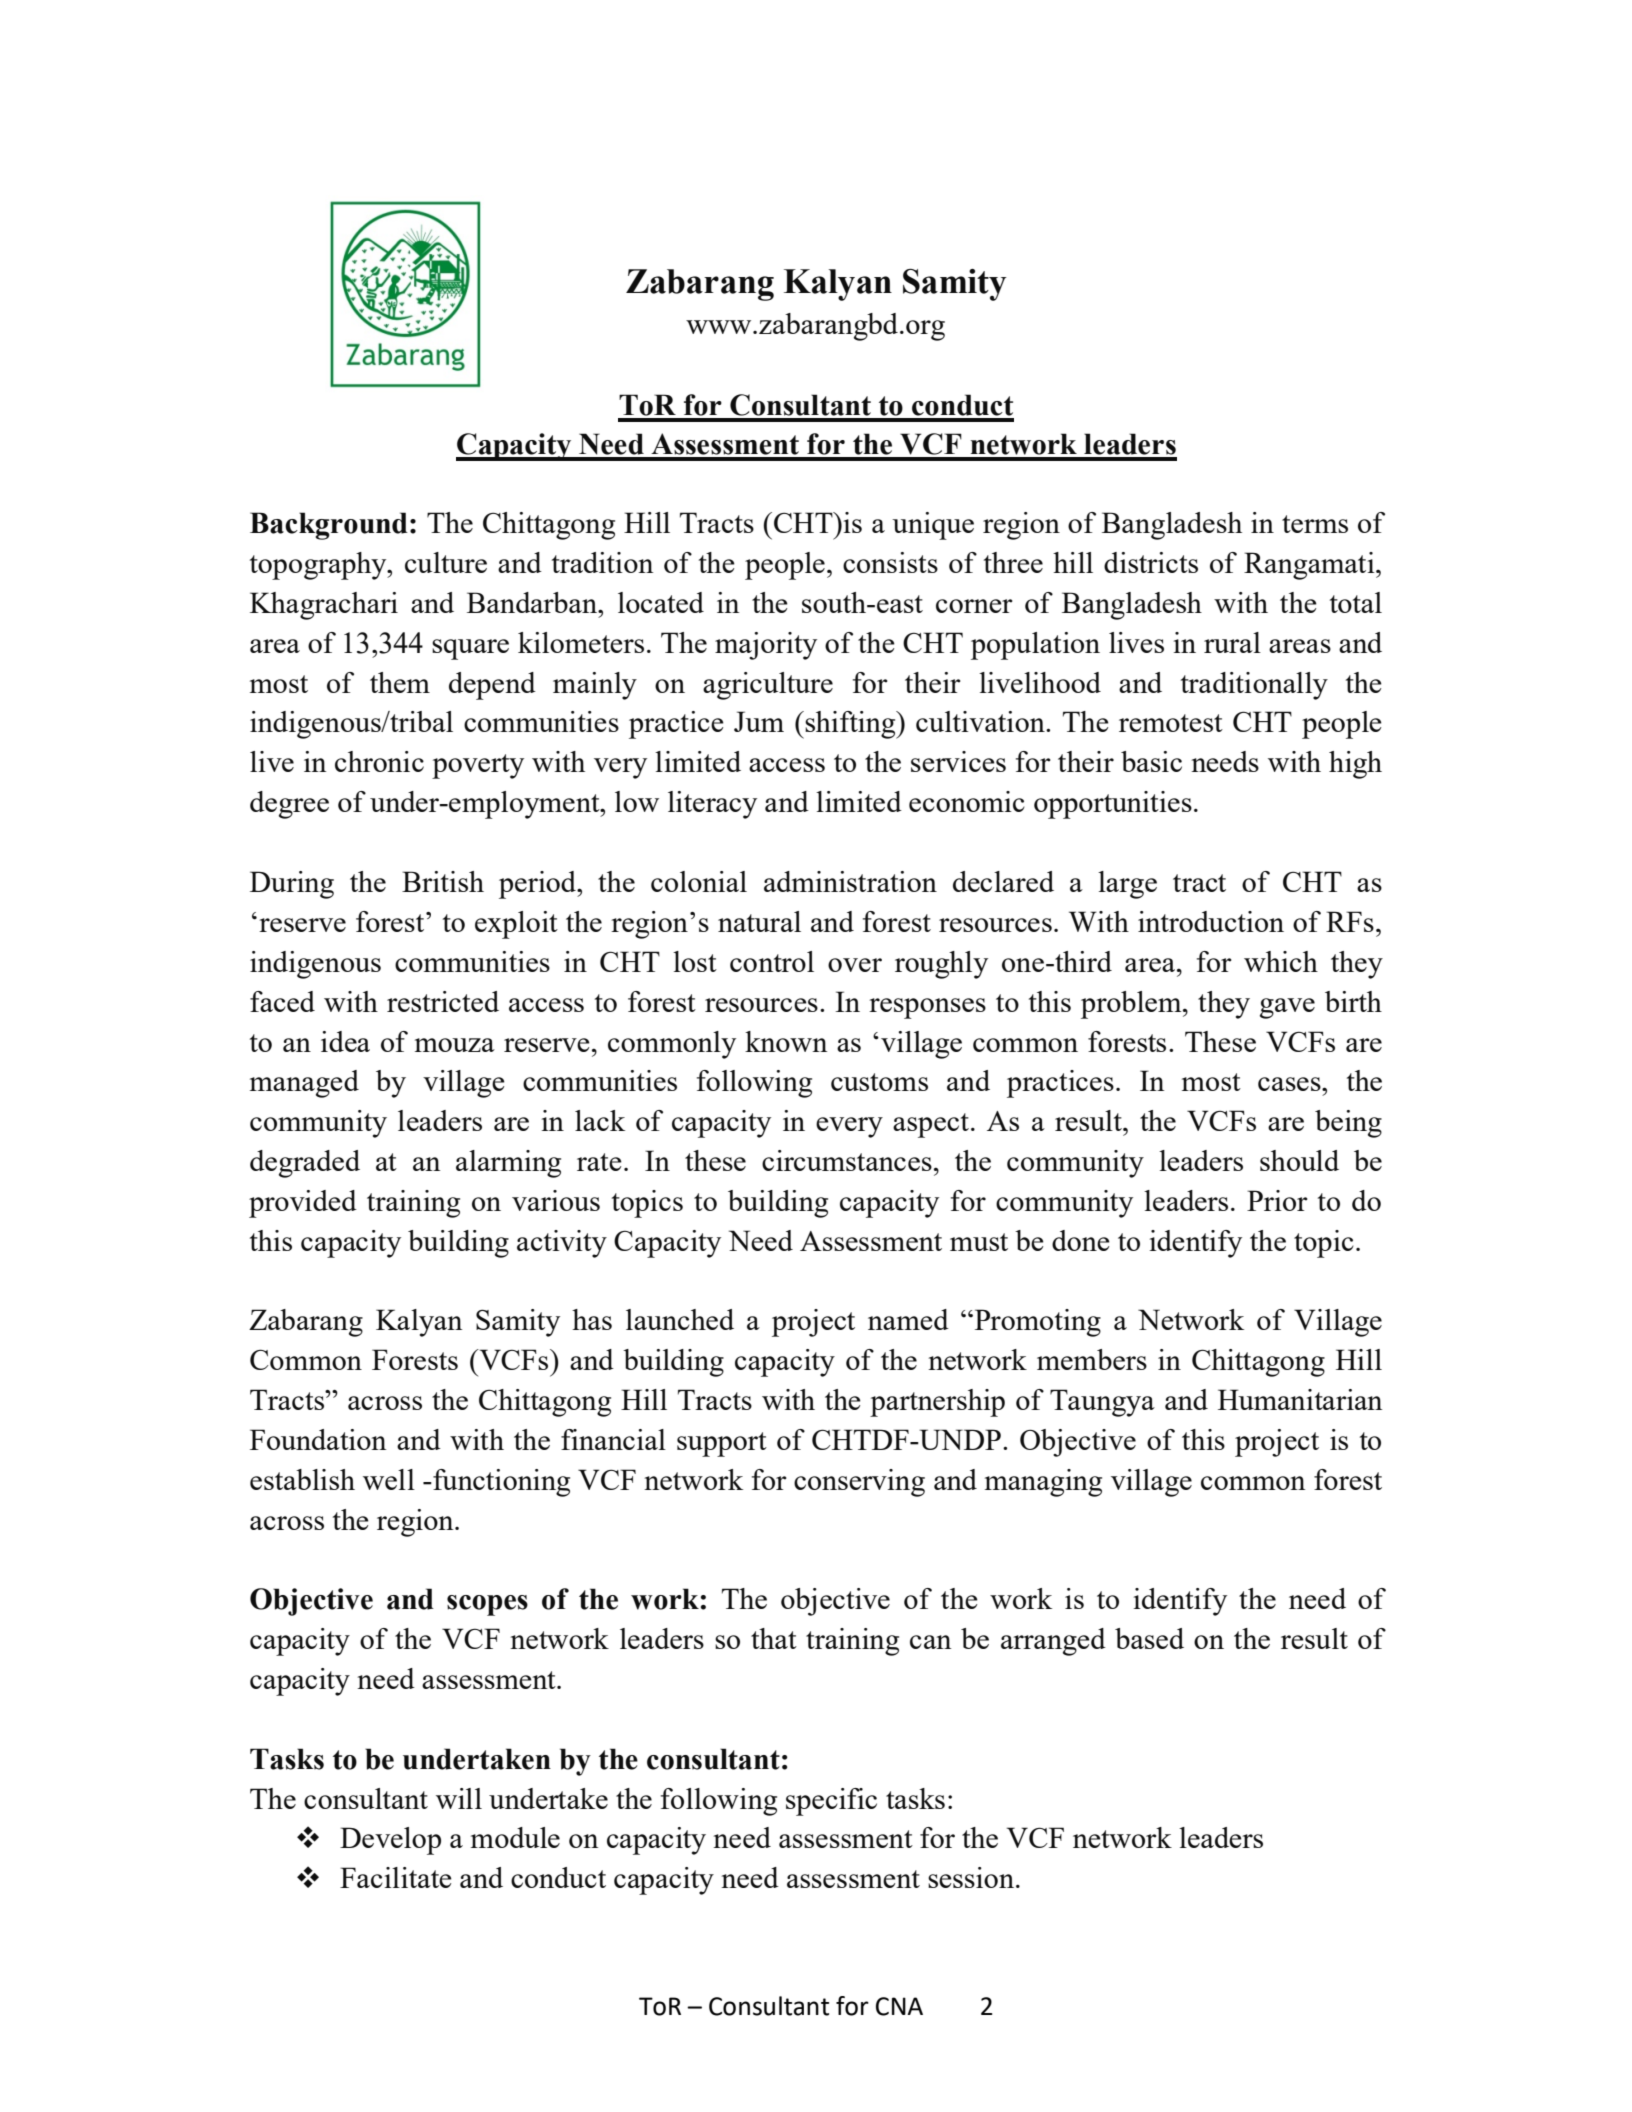 This screenshot has height=2112, width=1632. What do you see at coordinates (1151, 562) in the screenshot?
I see `districts` at bounding box center [1151, 562].
